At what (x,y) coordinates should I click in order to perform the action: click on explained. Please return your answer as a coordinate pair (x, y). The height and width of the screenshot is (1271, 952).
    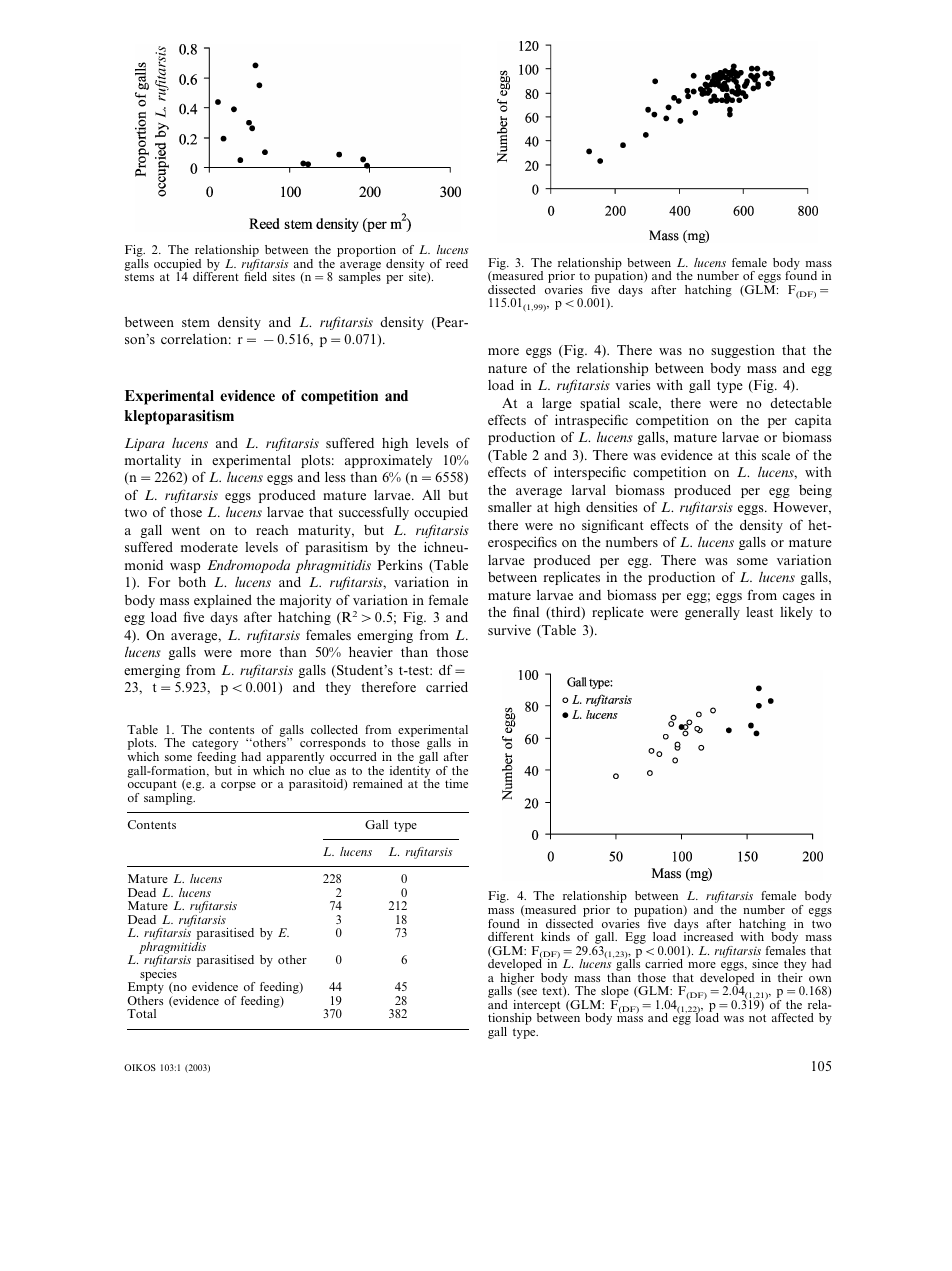
    Looking at the image, I should click on (223, 601).
